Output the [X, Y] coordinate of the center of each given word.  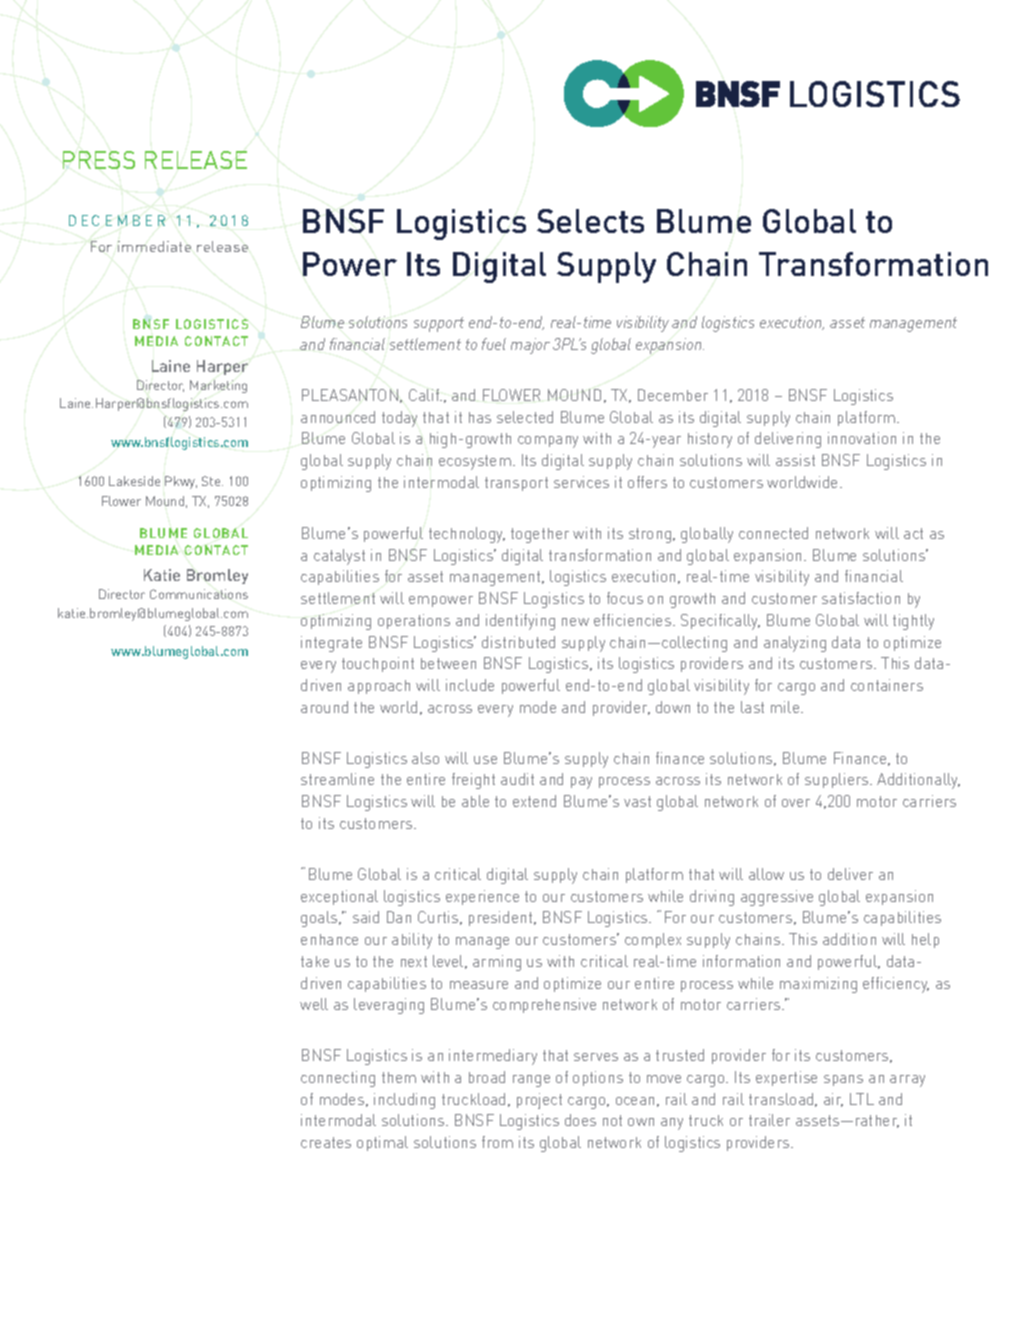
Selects [590, 221]
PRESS [99, 160]
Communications [199, 594]
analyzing [795, 644]
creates [326, 1142]
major [530, 346]
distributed [518, 642]
